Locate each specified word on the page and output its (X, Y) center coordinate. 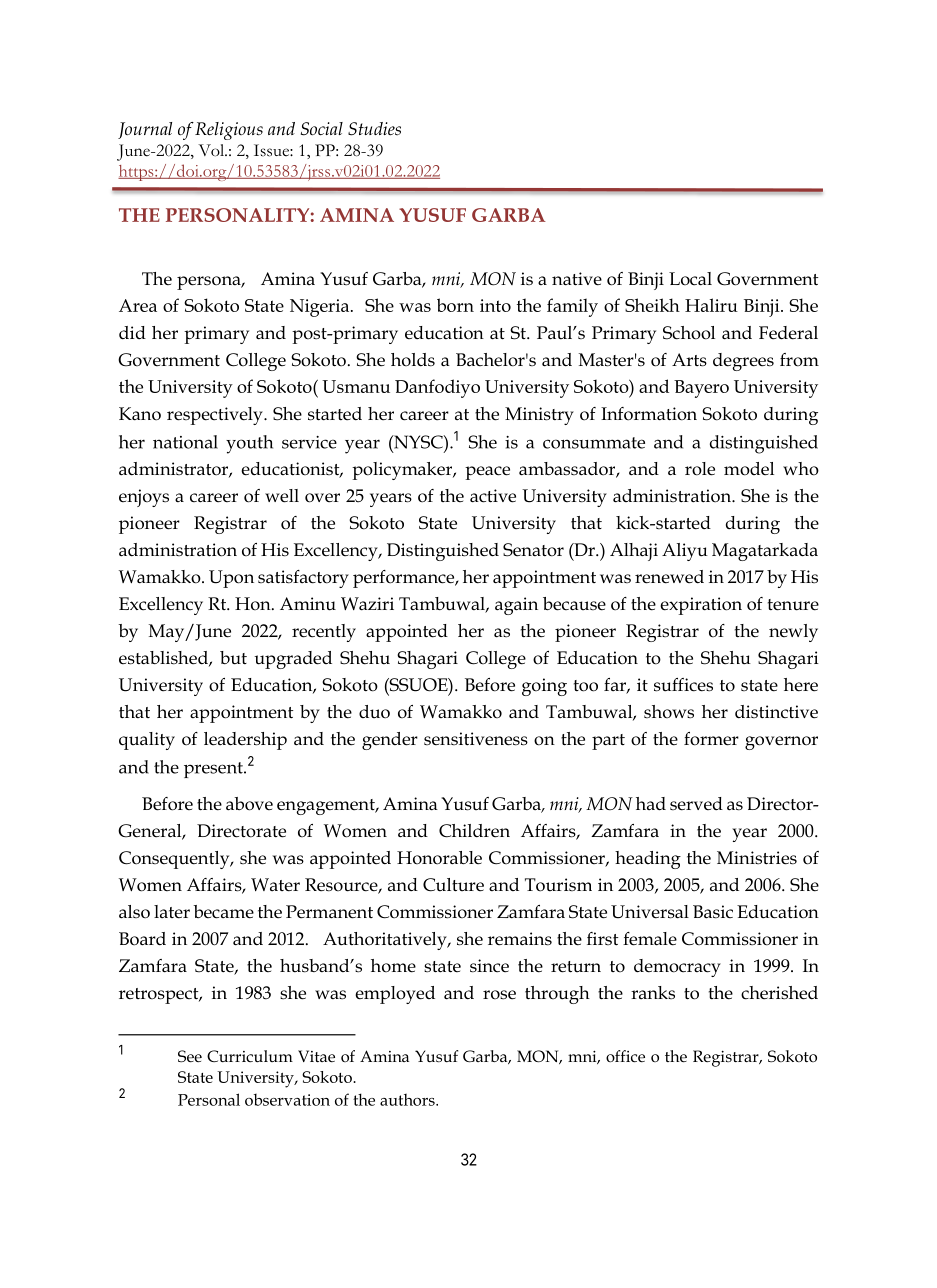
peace (487, 473)
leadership (245, 741)
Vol (212, 150)
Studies (374, 129)
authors (408, 1100)
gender (390, 741)
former (711, 739)
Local (690, 279)
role (700, 469)
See (190, 1056)
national (185, 442)
